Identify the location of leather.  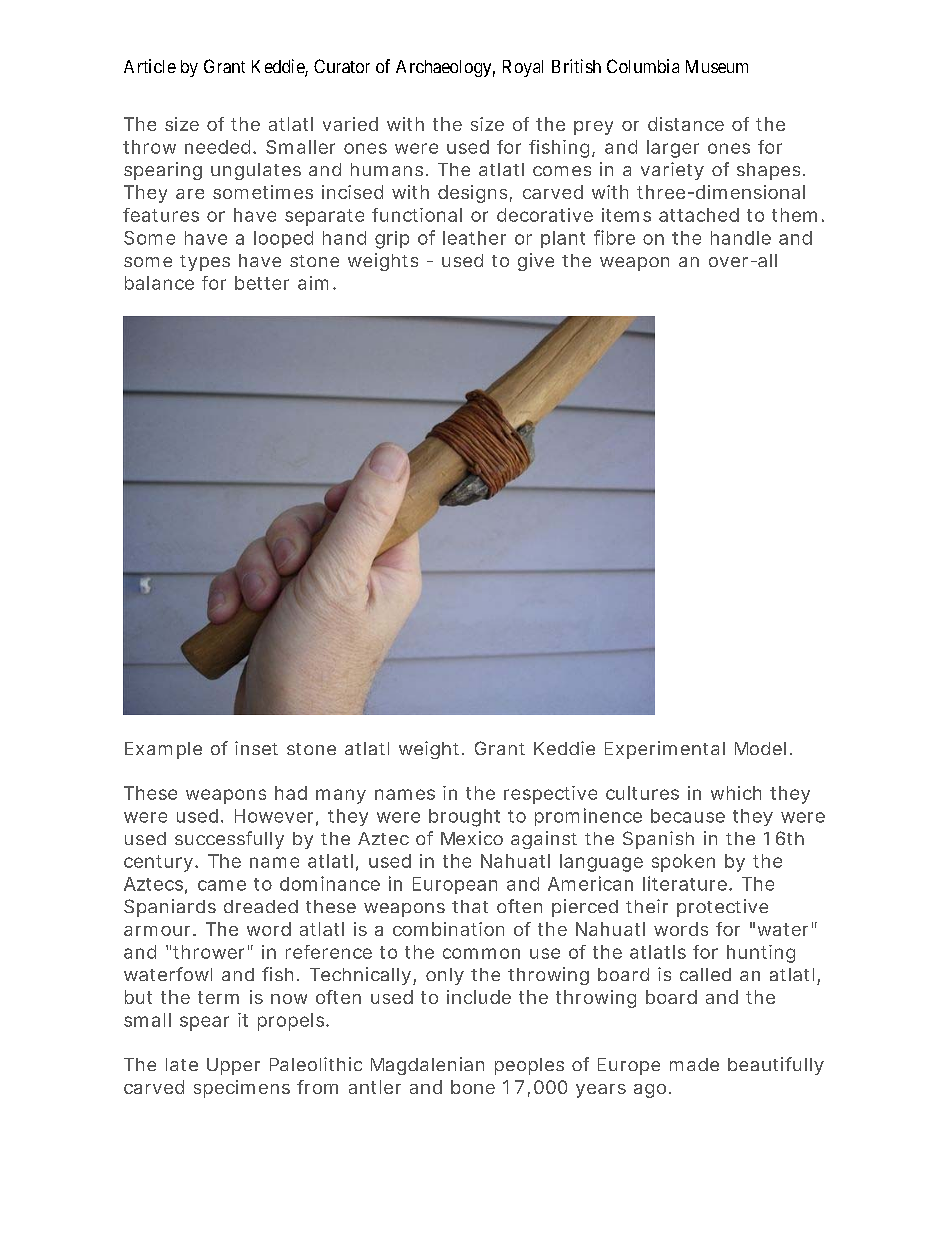
(474, 238).
